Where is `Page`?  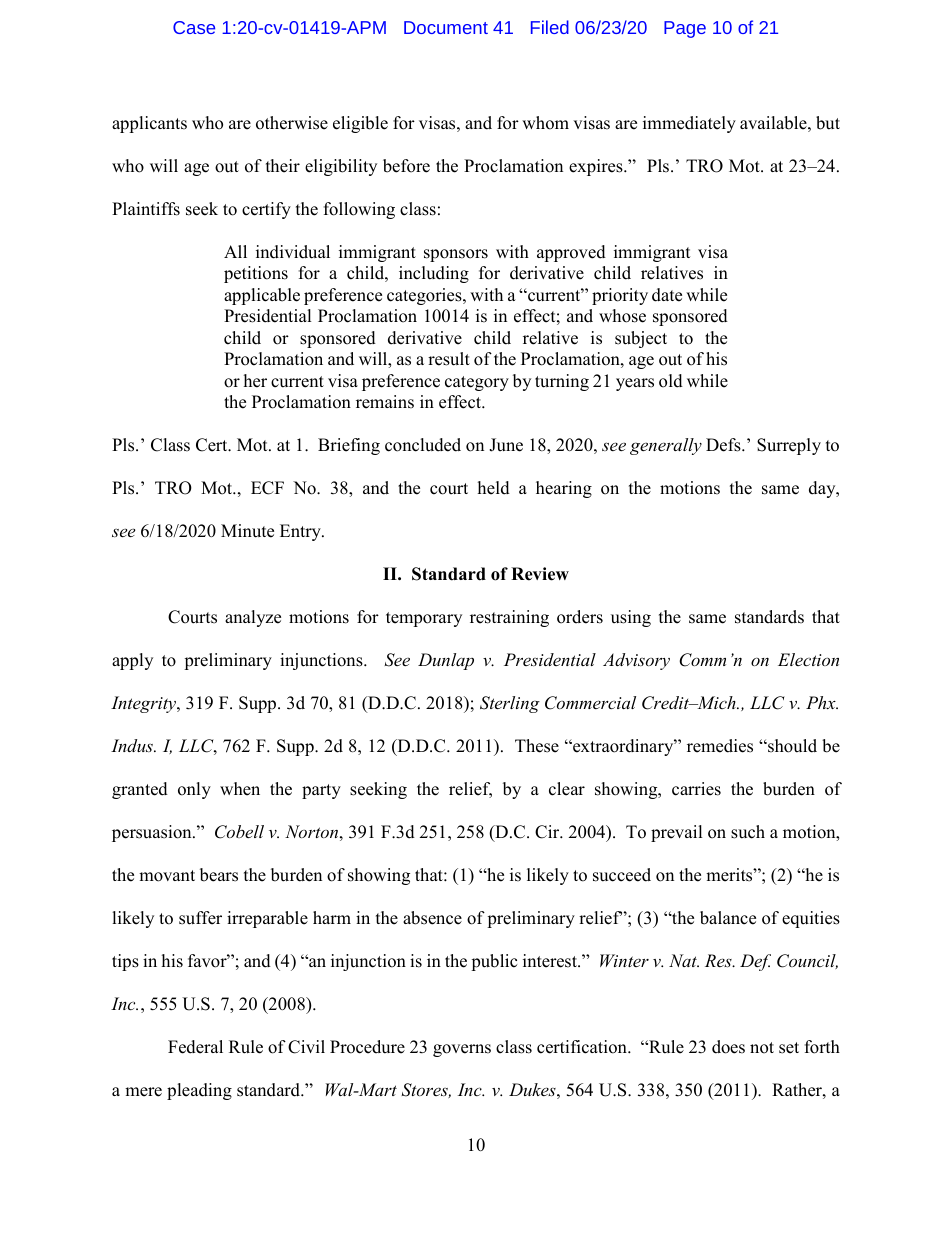 Page is located at coordinates (685, 29).
